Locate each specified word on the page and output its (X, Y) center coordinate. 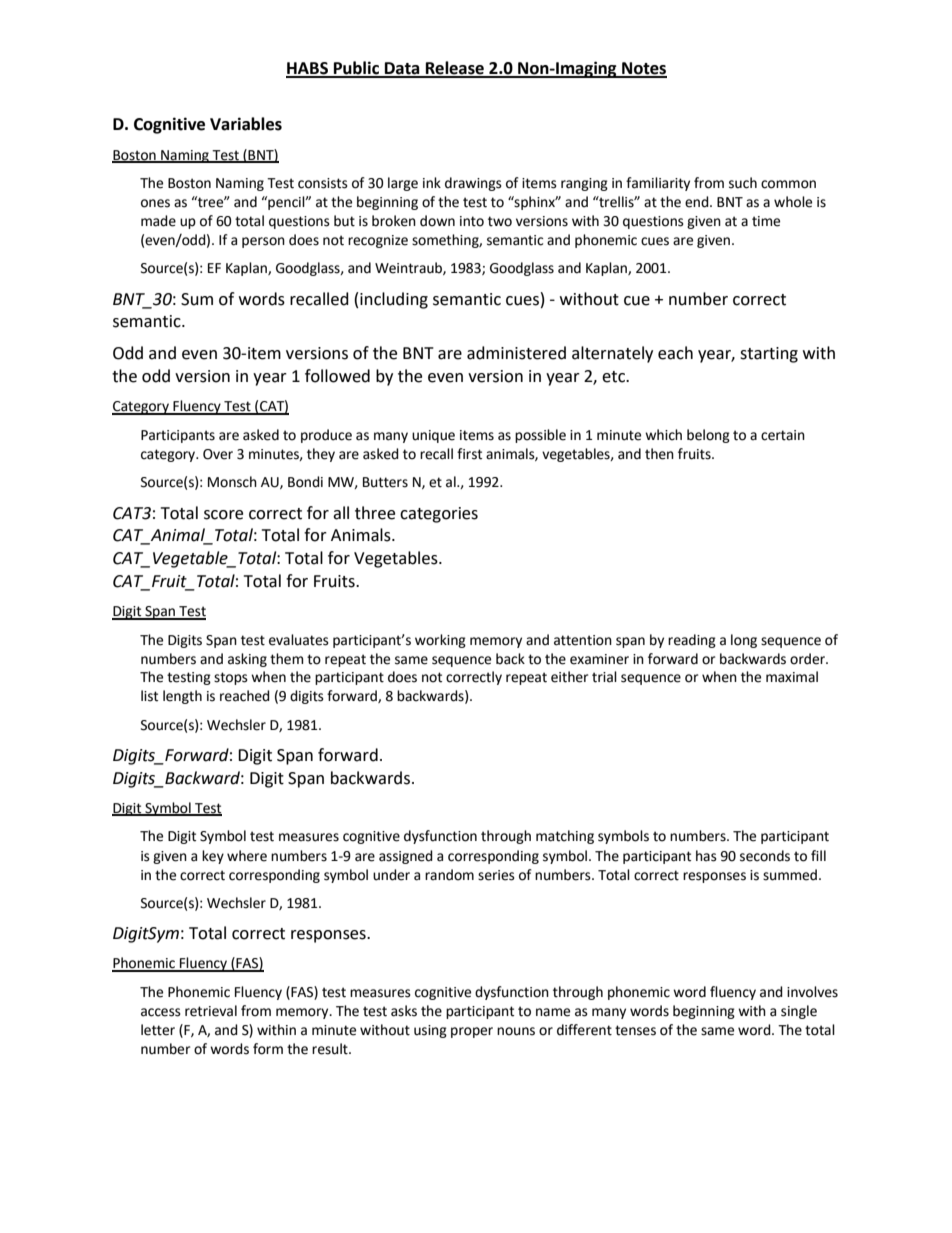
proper (472, 1032)
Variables (246, 124)
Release (455, 69)
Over (218, 454)
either (569, 677)
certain (783, 435)
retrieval (211, 1011)
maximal (792, 677)
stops (231, 678)
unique (433, 436)
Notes (643, 69)
